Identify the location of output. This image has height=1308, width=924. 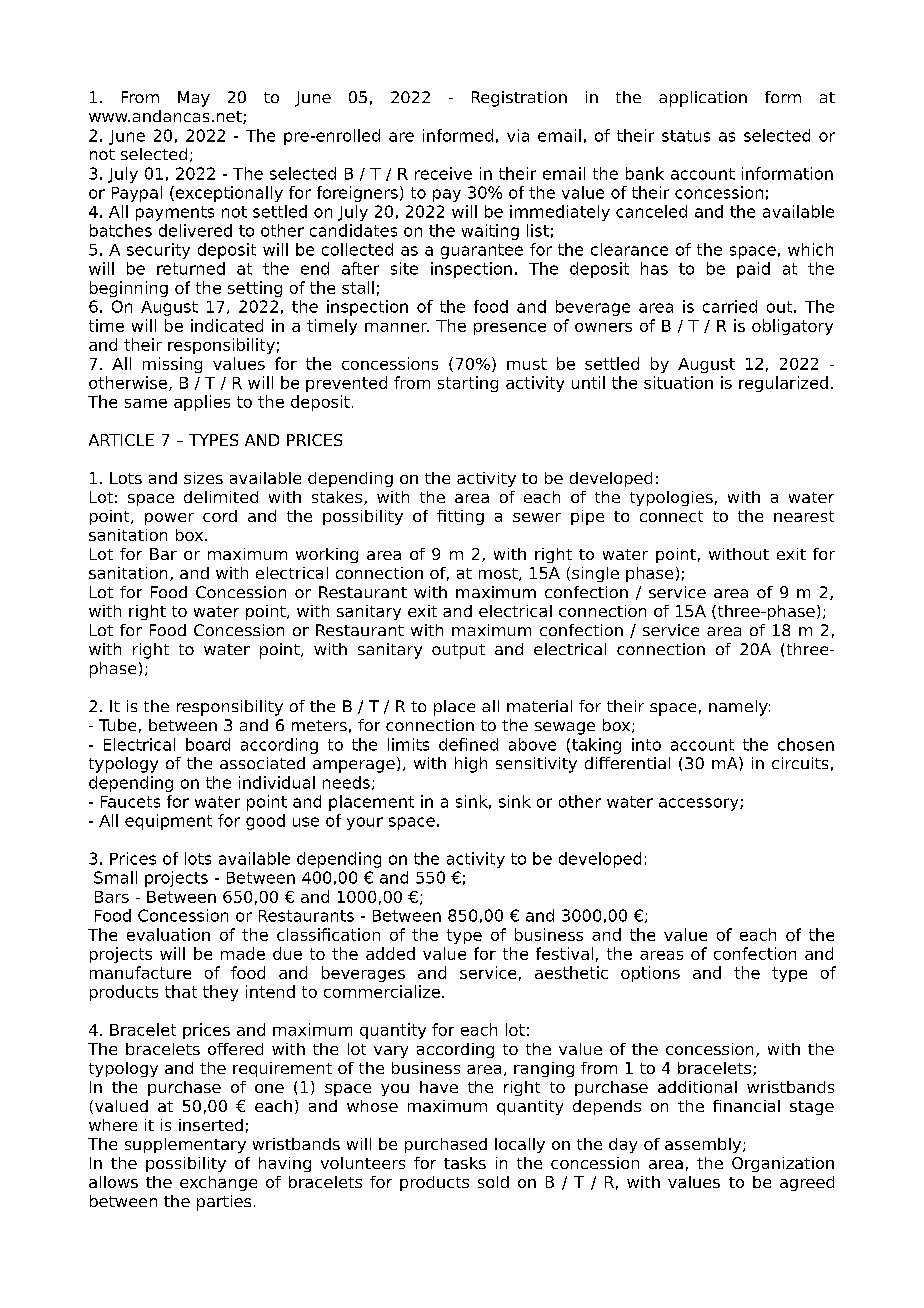
(458, 651).
